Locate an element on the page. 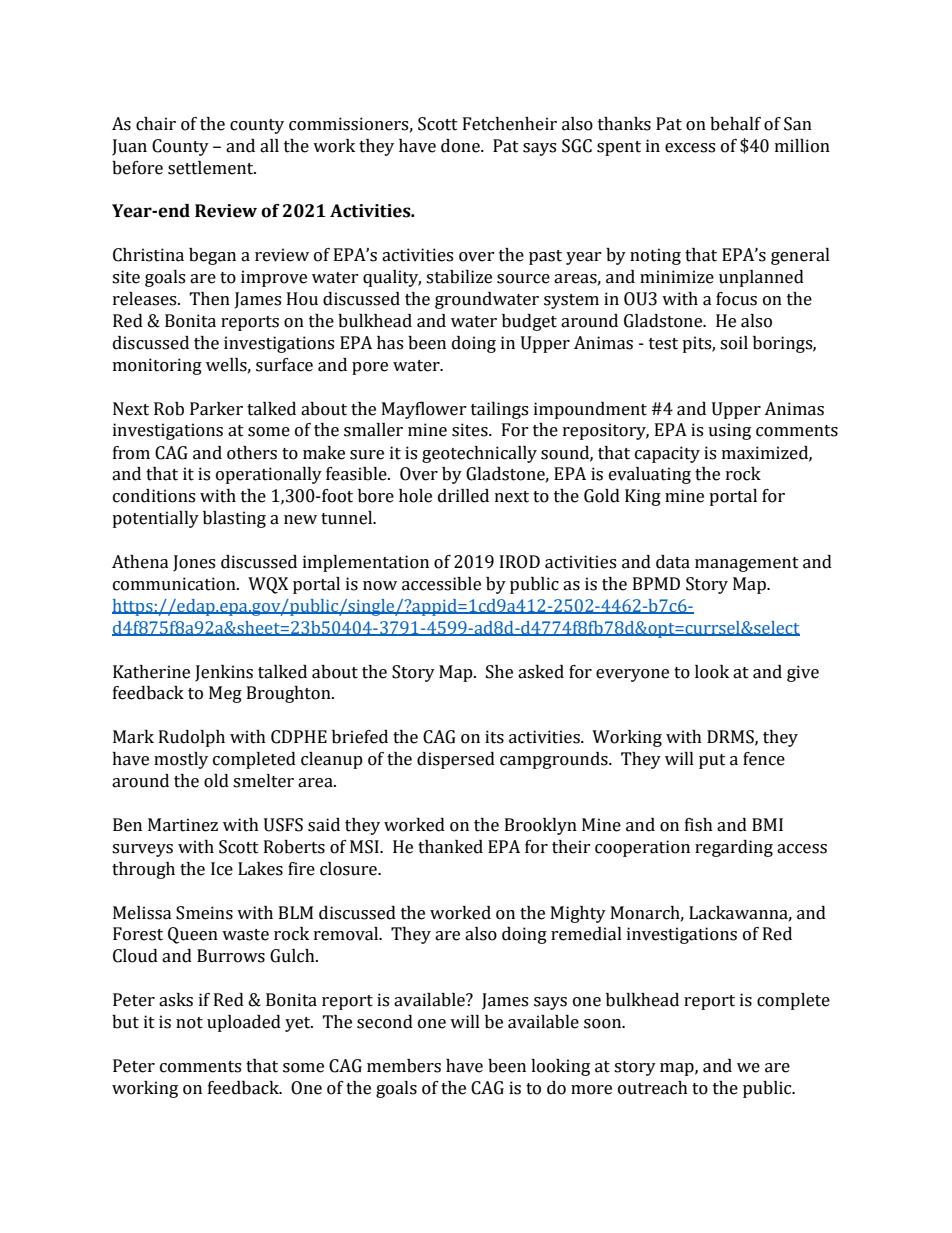 This image has height=1233, width=952. asked is located at coordinates (541, 672).
